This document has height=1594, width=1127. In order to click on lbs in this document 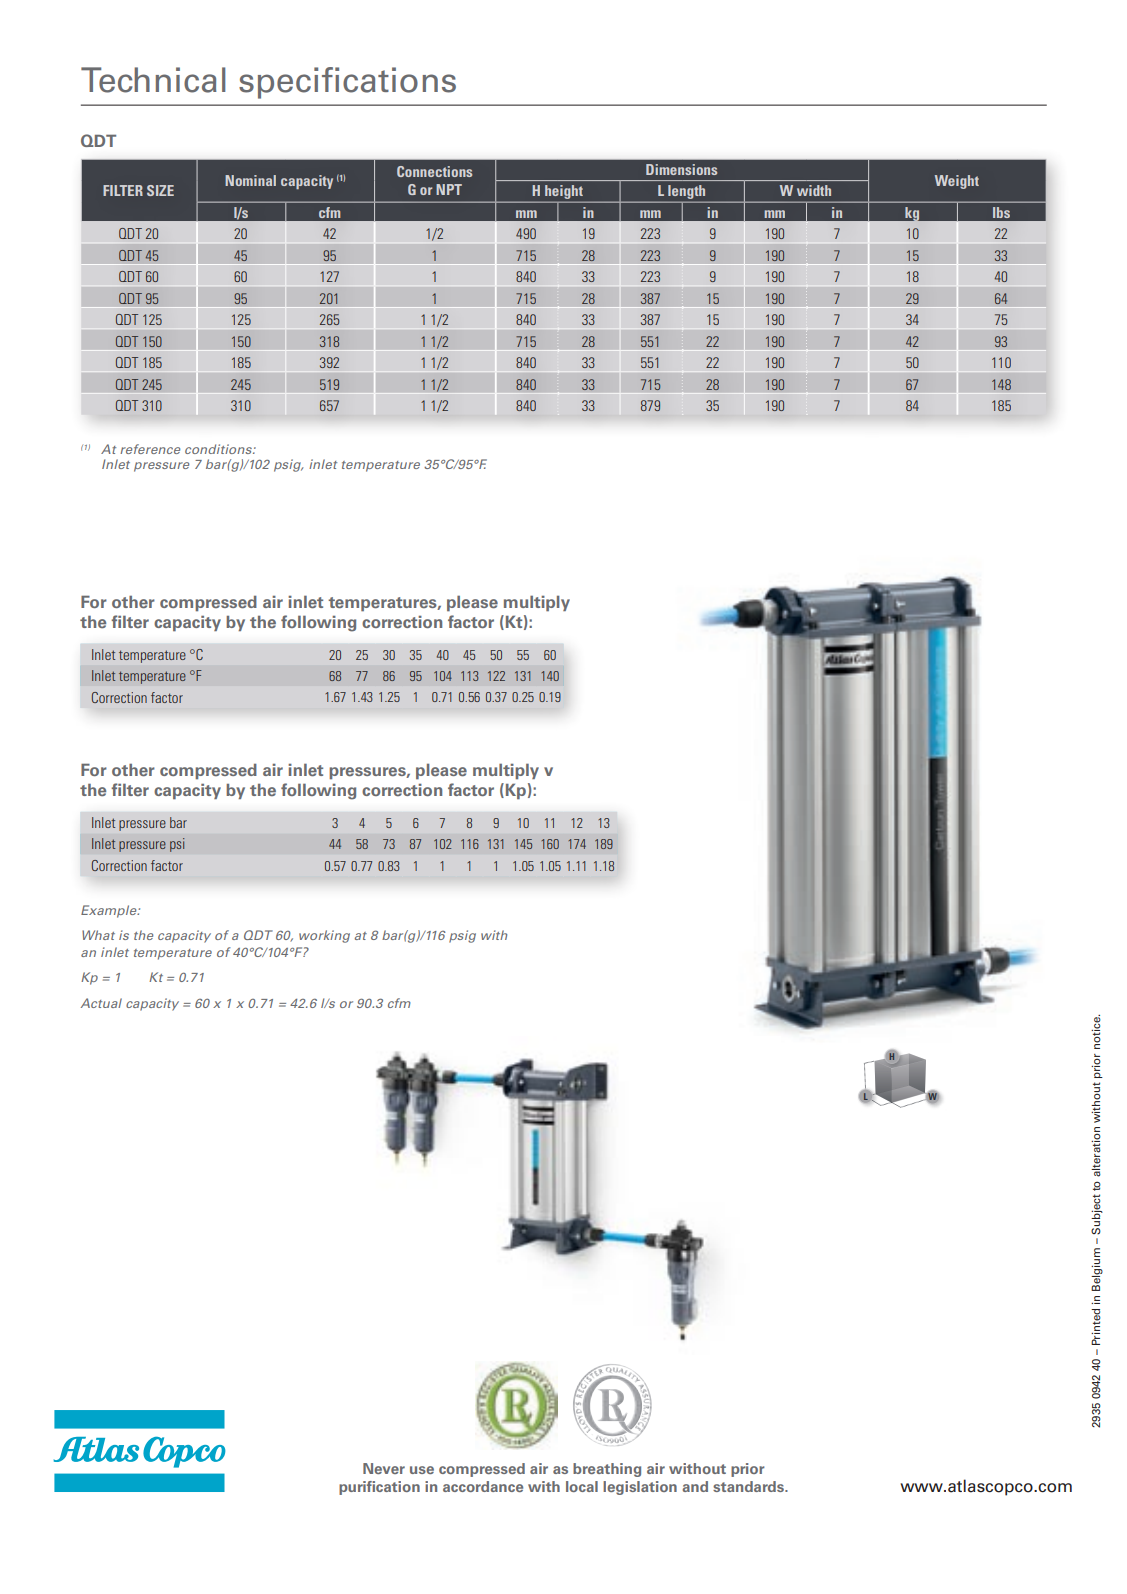, I will do `click(1001, 212)`.
